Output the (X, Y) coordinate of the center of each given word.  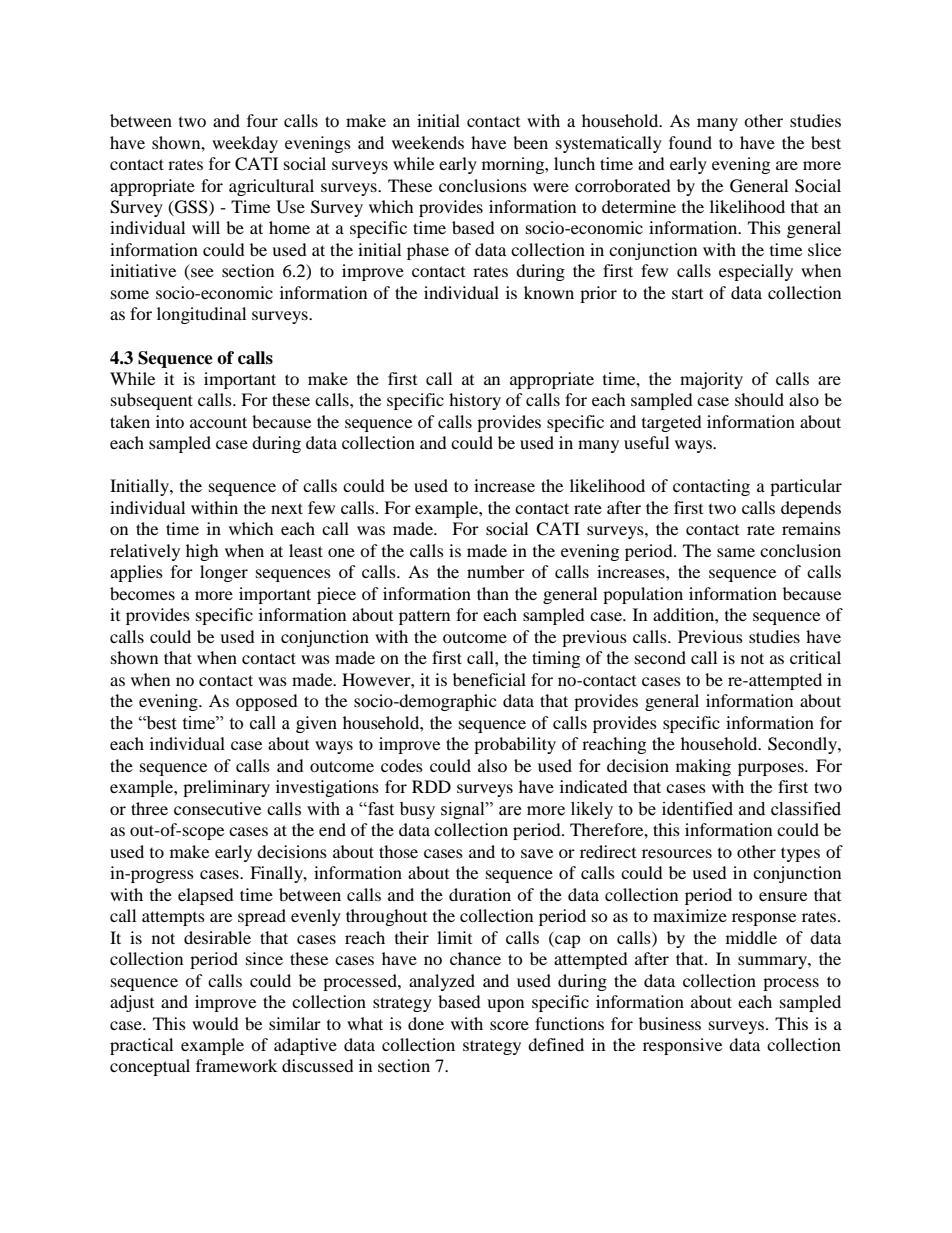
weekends (428, 142)
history (475, 401)
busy (417, 810)
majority (711, 380)
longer (224, 573)
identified (697, 809)
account (218, 422)
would (215, 1023)
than (493, 593)
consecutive (217, 808)
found (690, 142)
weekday (245, 144)
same (736, 552)
